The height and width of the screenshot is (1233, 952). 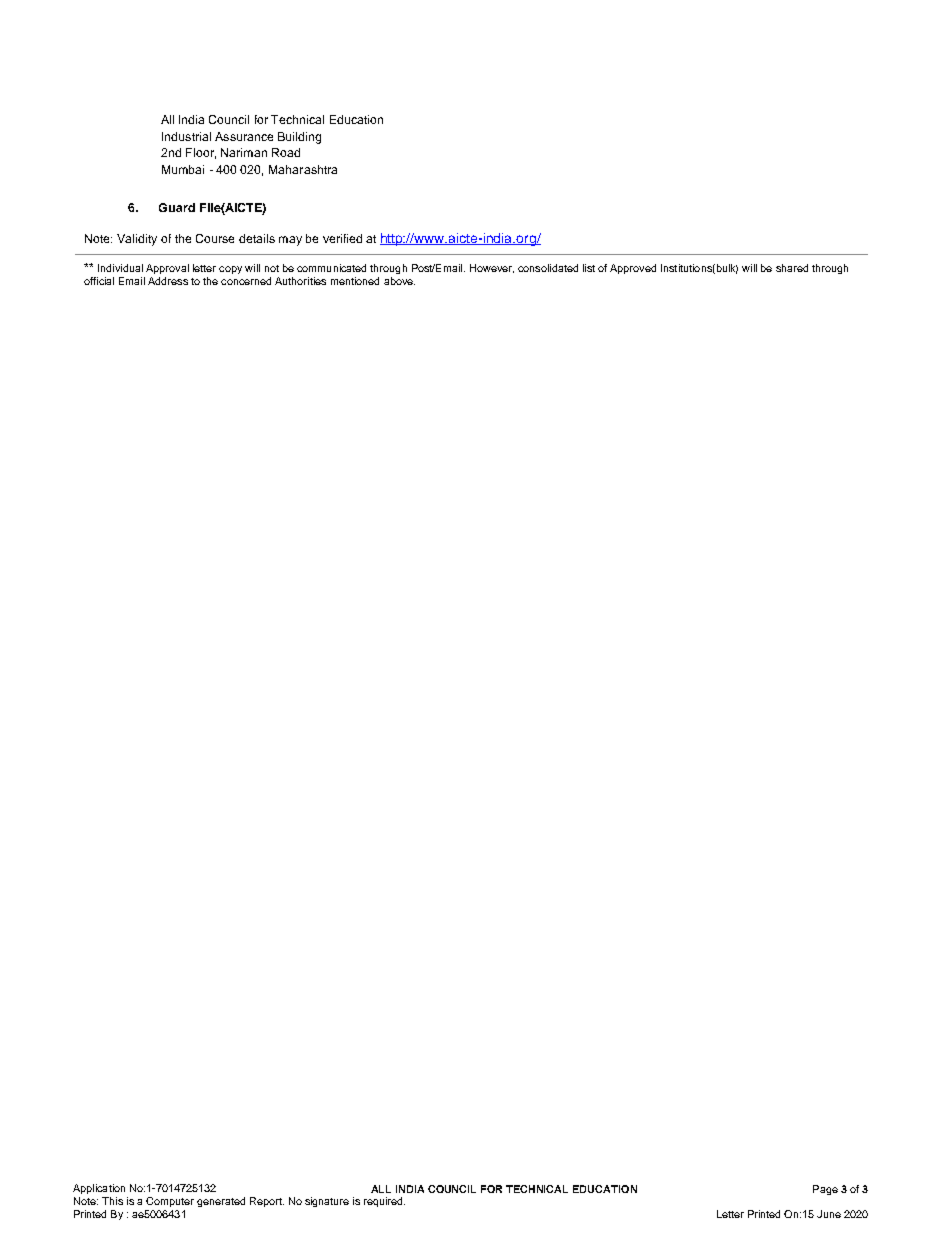 I want to click on Mumbai, so click(x=183, y=169).
